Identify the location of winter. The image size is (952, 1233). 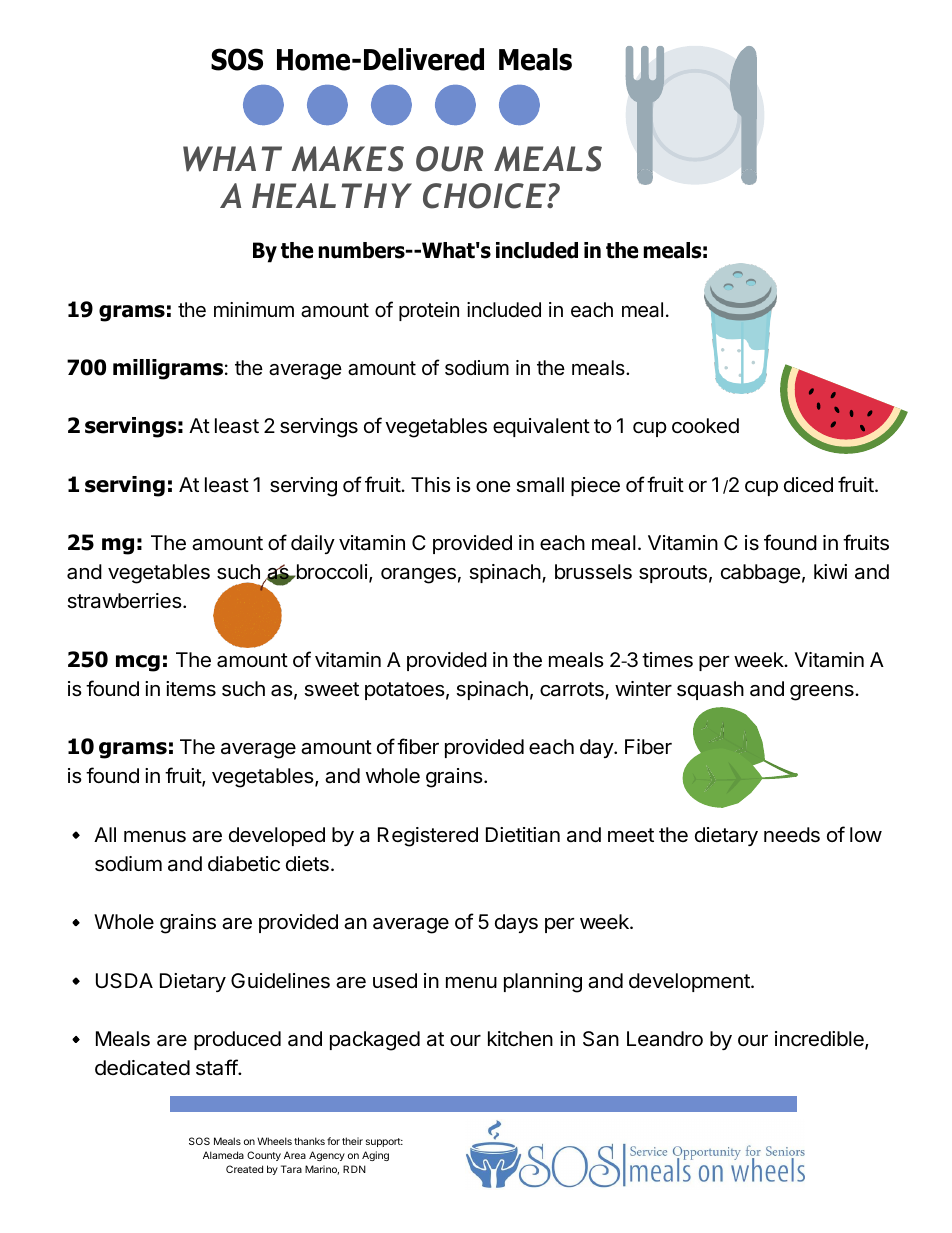
(643, 688).
